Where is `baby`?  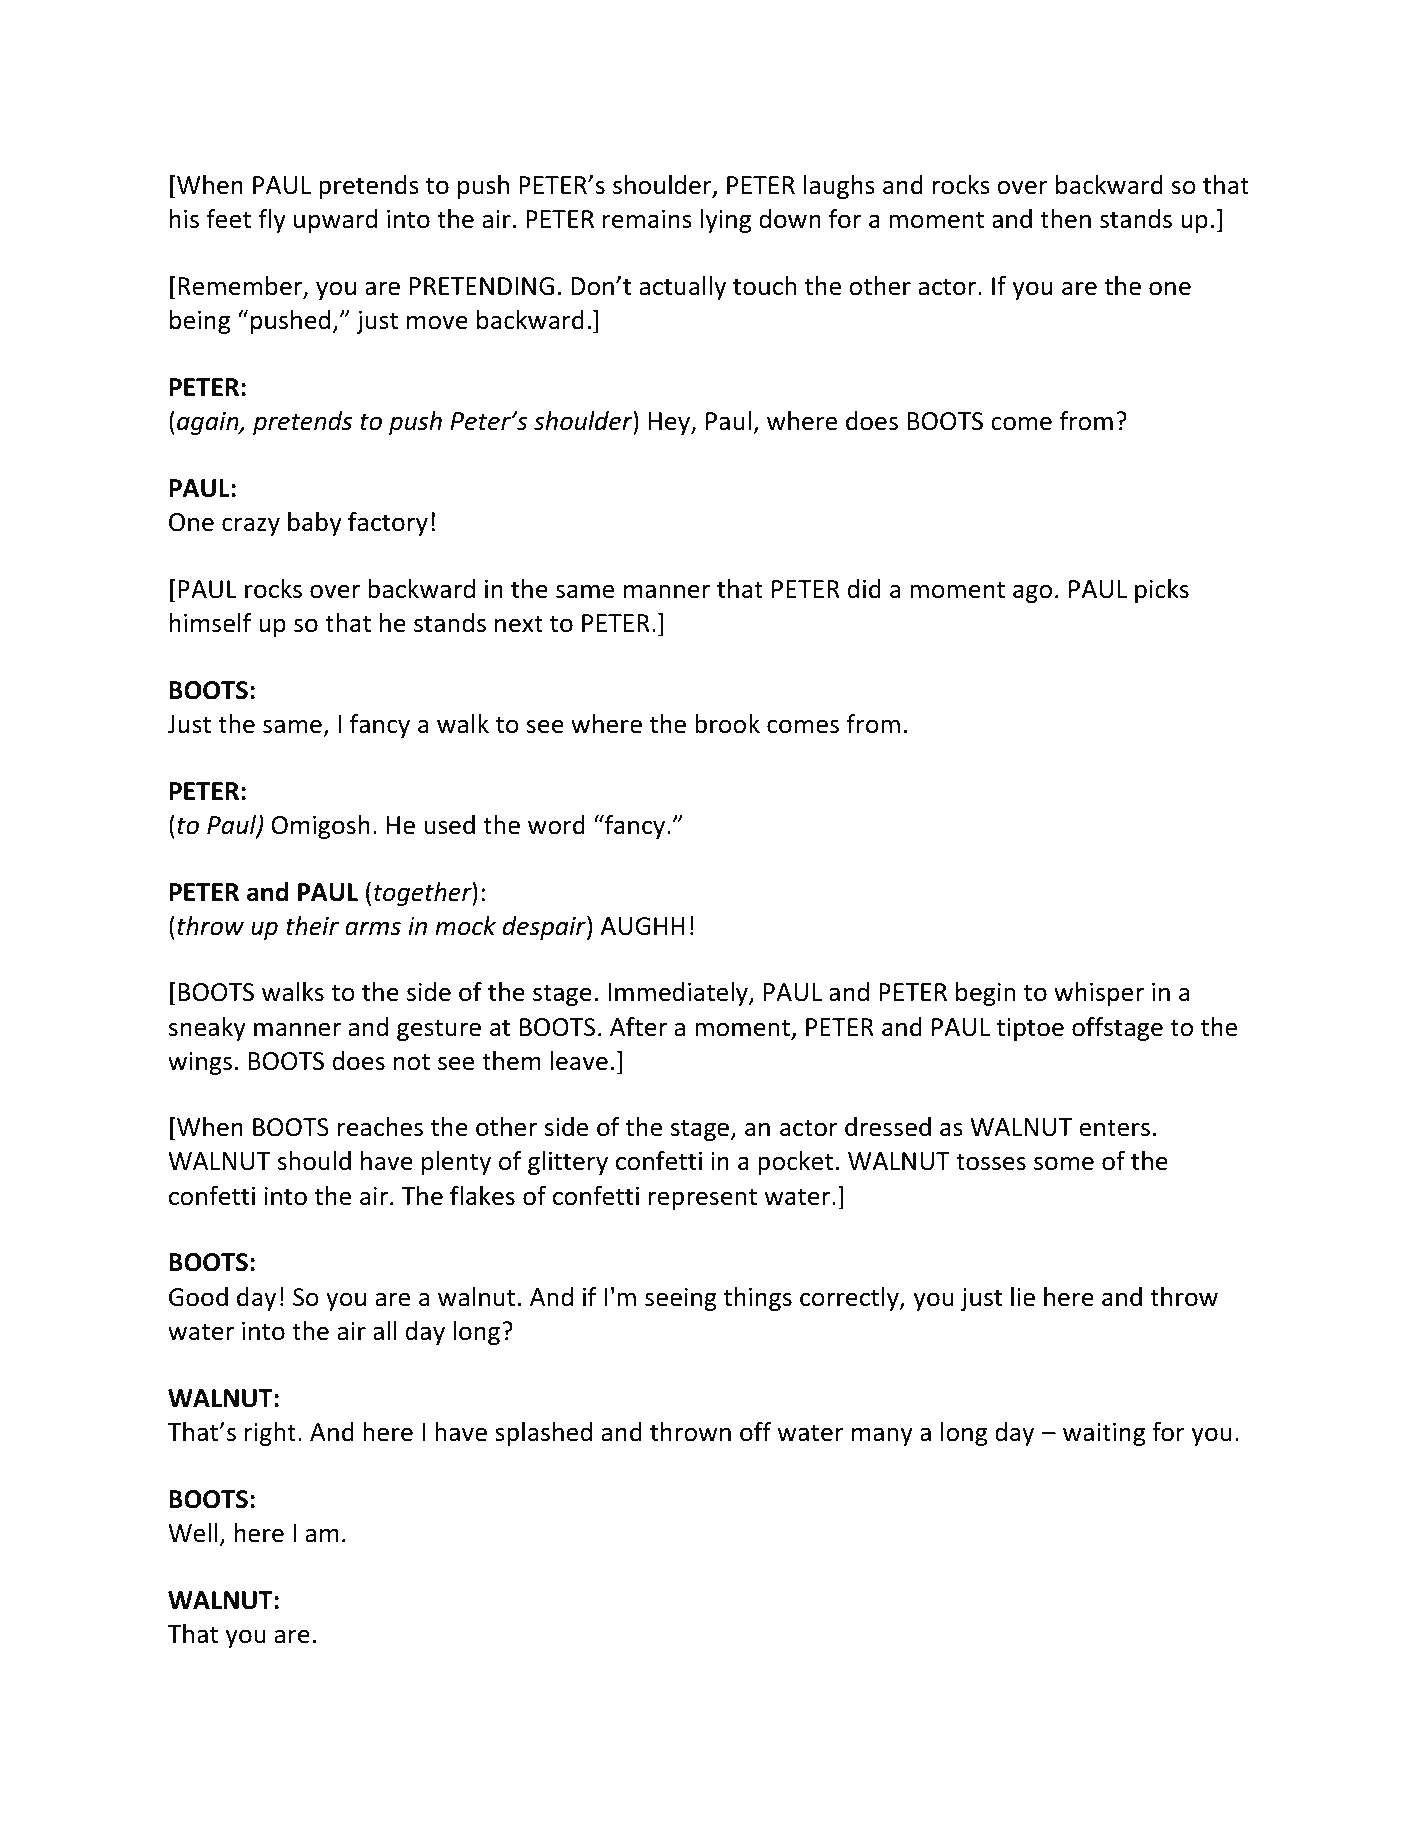
baby is located at coordinates (315, 524).
